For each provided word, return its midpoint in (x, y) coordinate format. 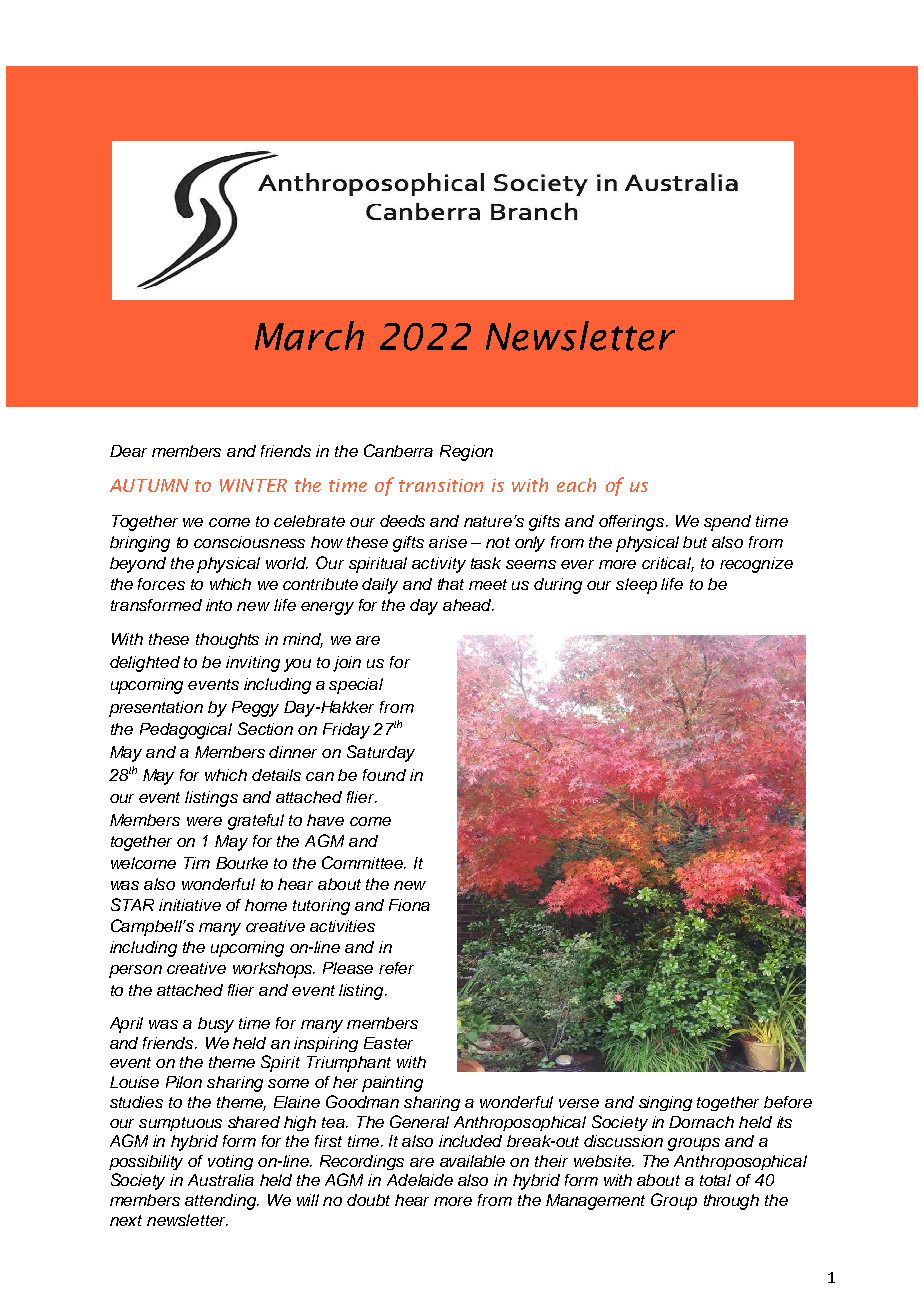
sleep (636, 586)
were (204, 821)
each (576, 485)
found (384, 775)
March (309, 336)
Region (466, 453)
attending (222, 1202)
